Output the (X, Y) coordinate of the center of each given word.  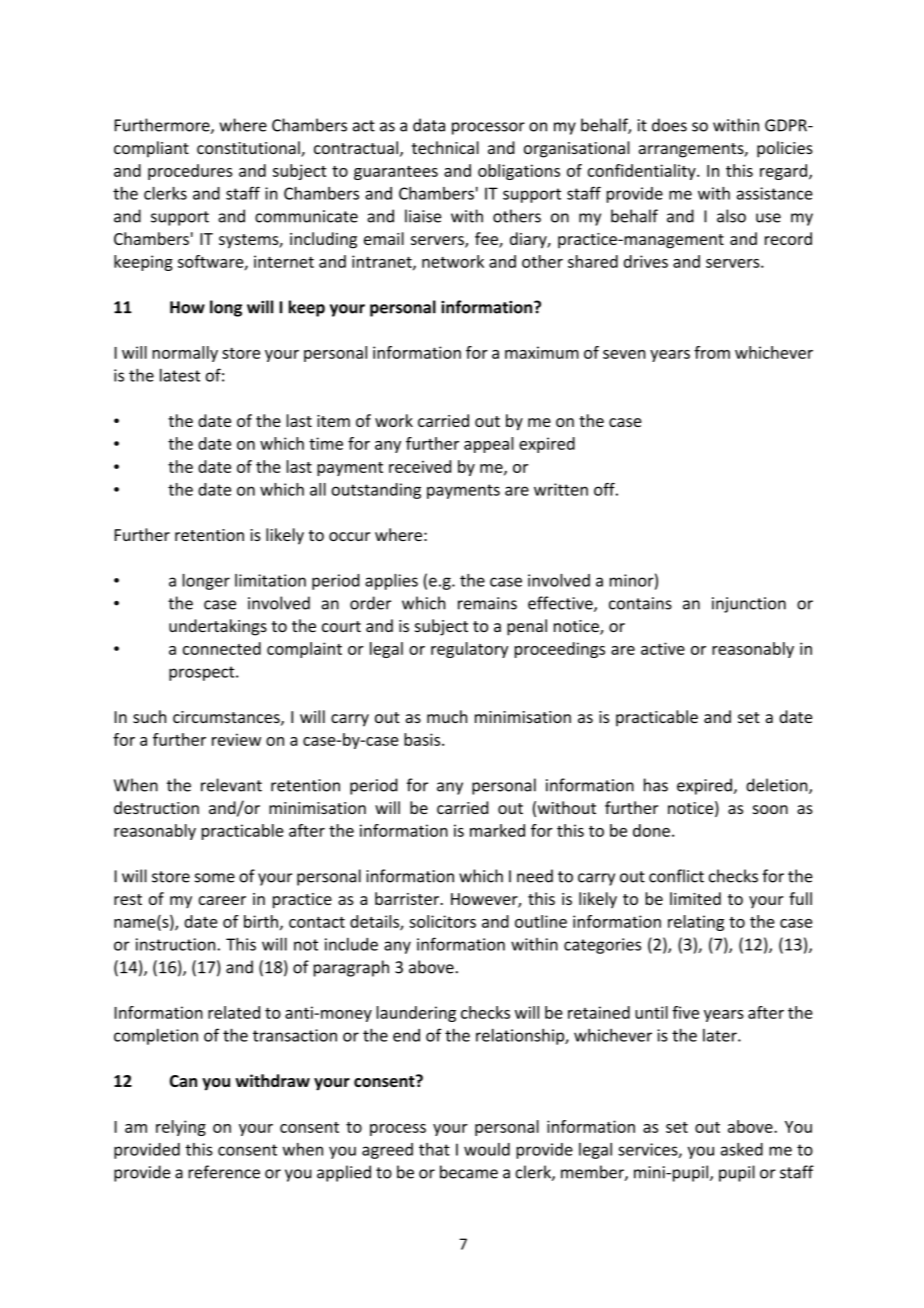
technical (445, 147)
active (663, 648)
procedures (190, 172)
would (487, 1149)
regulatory (469, 650)
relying (181, 1128)
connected (222, 648)
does (669, 125)
